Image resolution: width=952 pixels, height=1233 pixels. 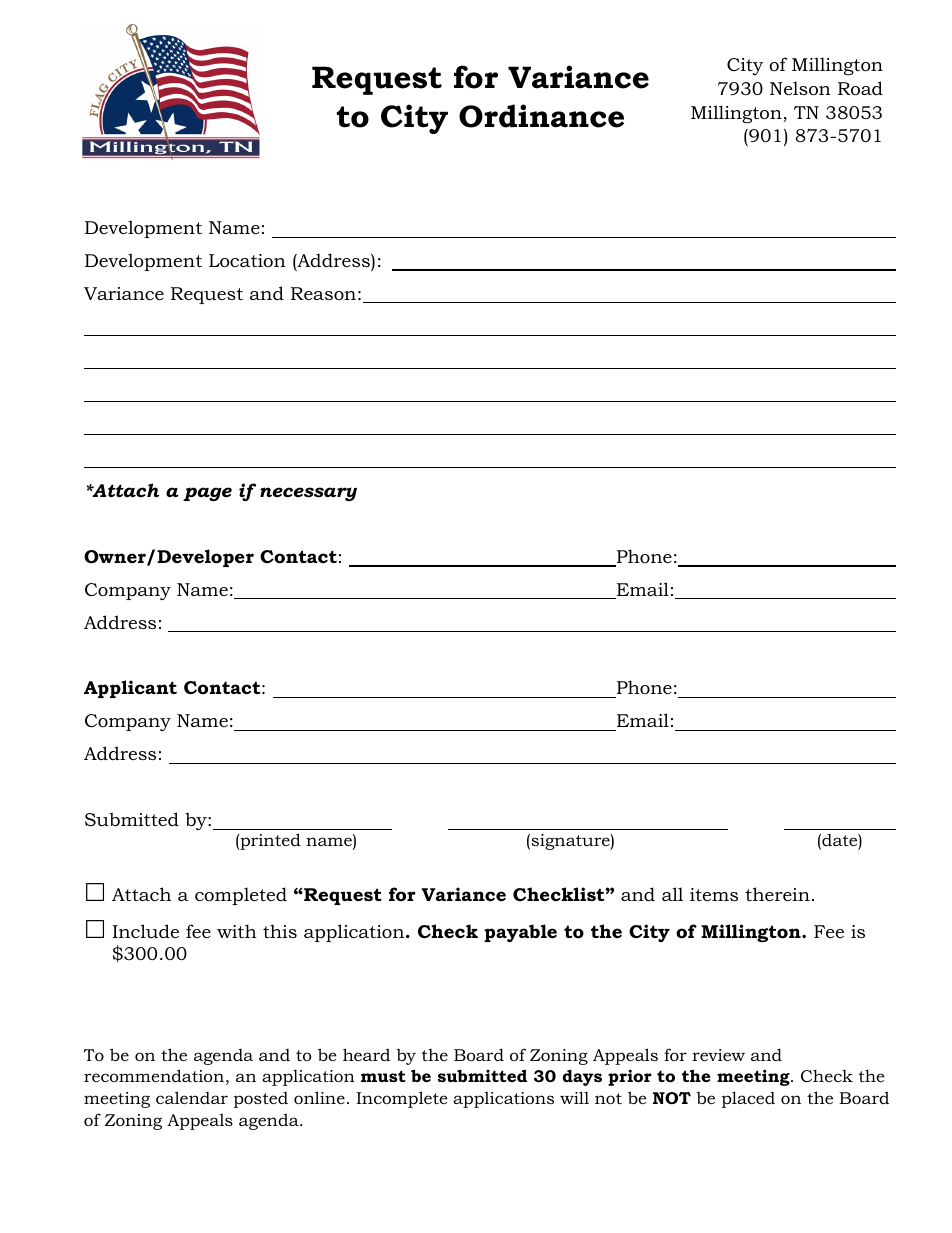 What do you see at coordinates (261, 1100) in the page?
I see `posted` at bounding box center [261, 1100].
